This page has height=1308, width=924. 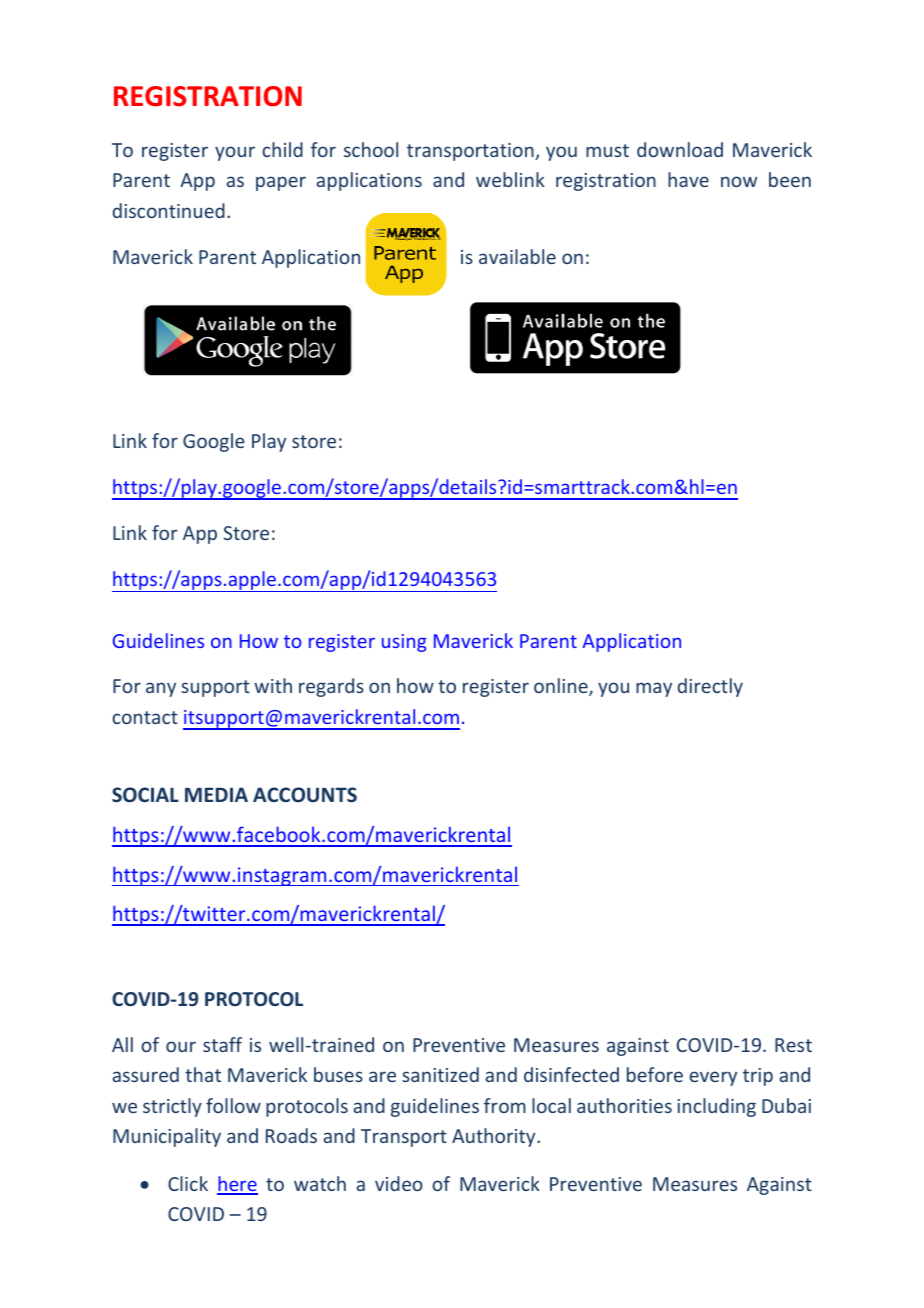 I want to click on your, so click(x=235, y=153).
